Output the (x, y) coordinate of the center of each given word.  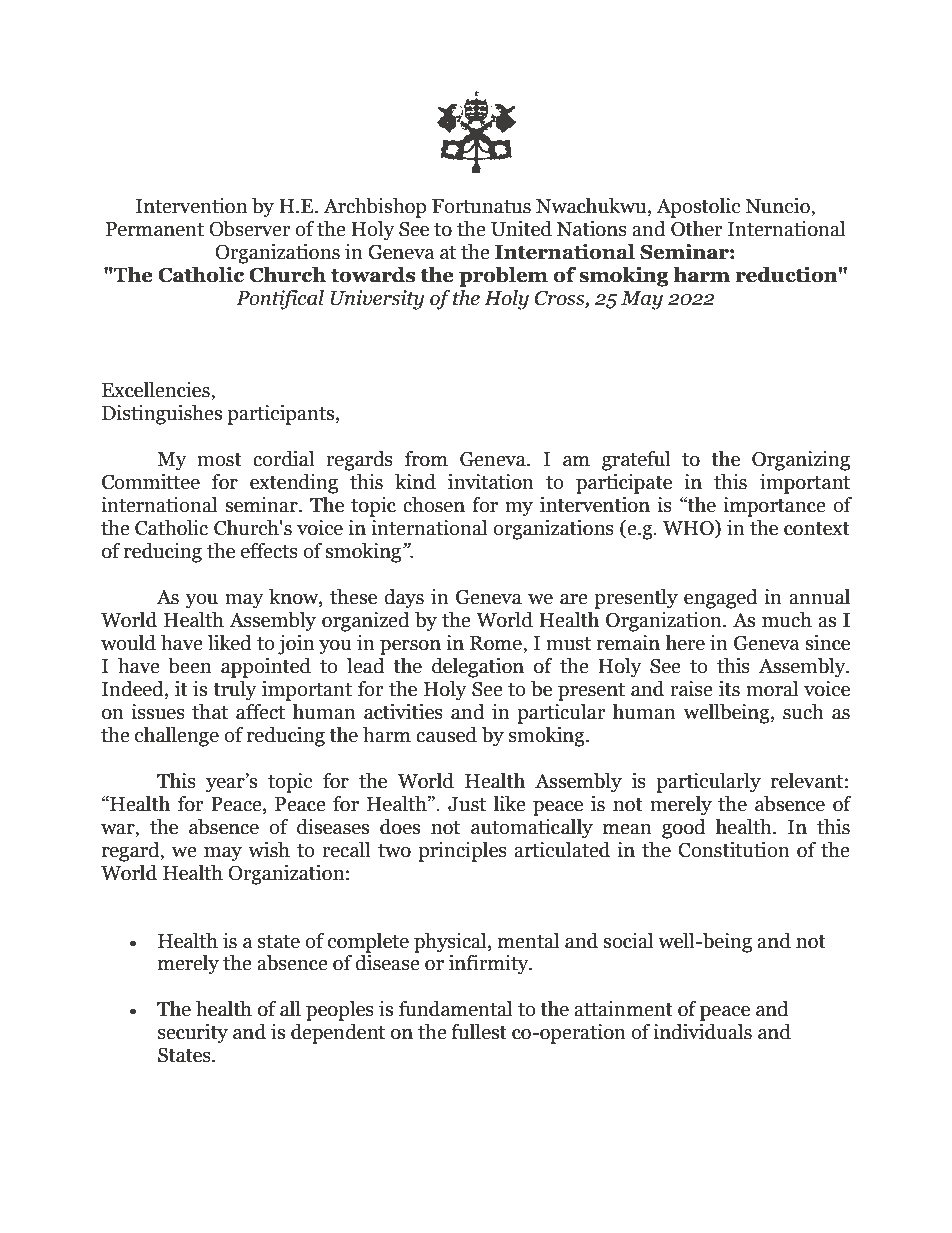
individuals (702, 1032)
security (193, 1034)
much (787, 620)
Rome (497, 643)
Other (697, 229)
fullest (479, 1032)
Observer (250, 229)
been (189, 666)
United (521, 229)
